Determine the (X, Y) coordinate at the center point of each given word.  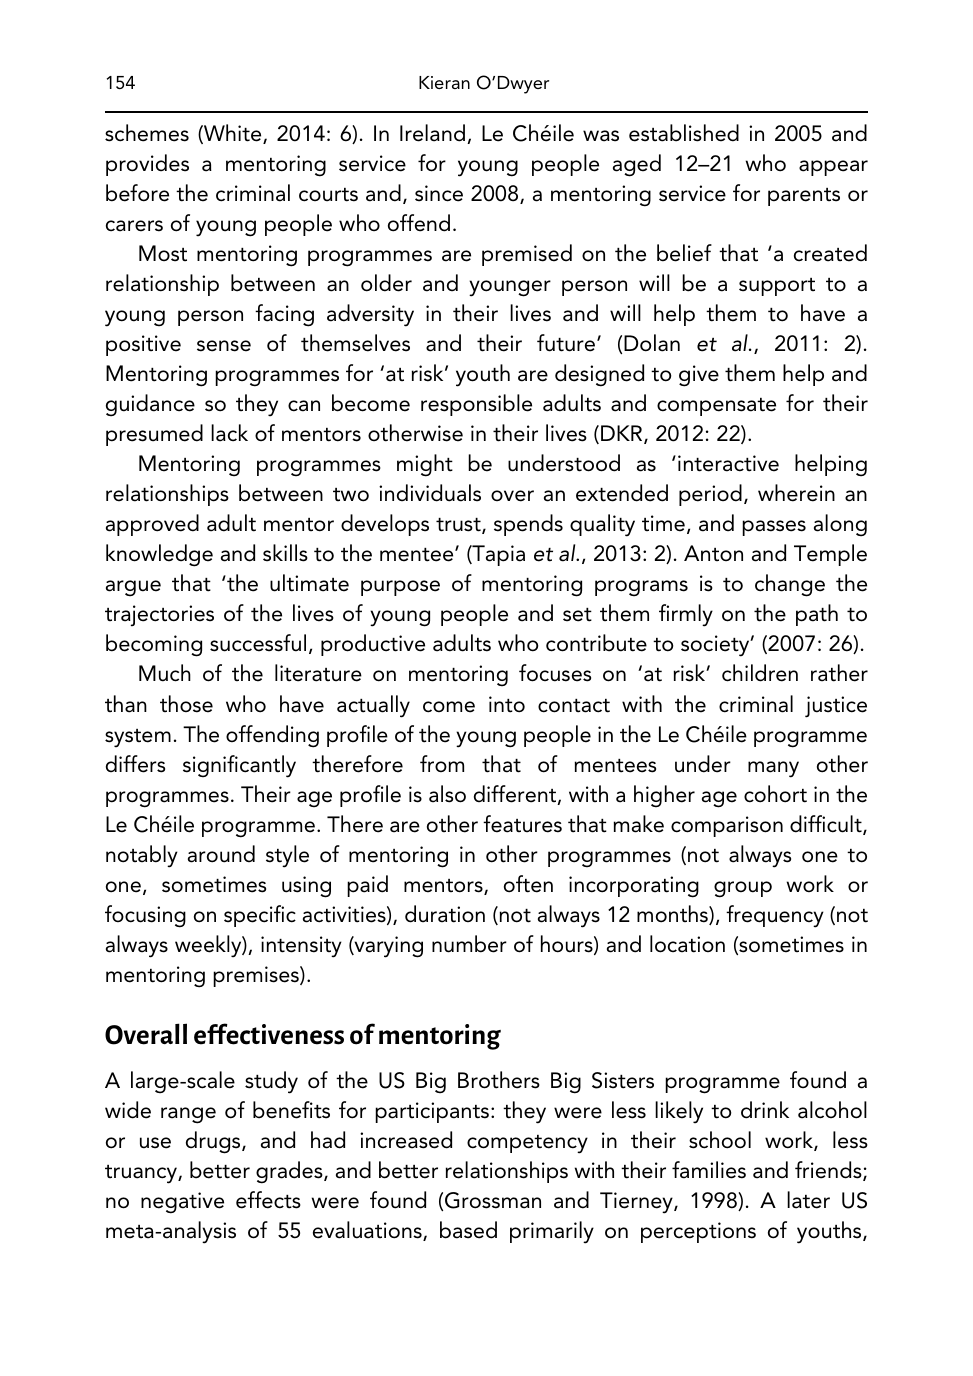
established (684, 133)
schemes (147, 133)
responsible (476, 405)
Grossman (493, 1200)
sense (224, 346)
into (507, 704)
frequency (775, 916)
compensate (716, 407)
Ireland (432, 133)
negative (182, 1203)
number (469, 944)
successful (258, 643)
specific (260, 916)
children (760, 673)
